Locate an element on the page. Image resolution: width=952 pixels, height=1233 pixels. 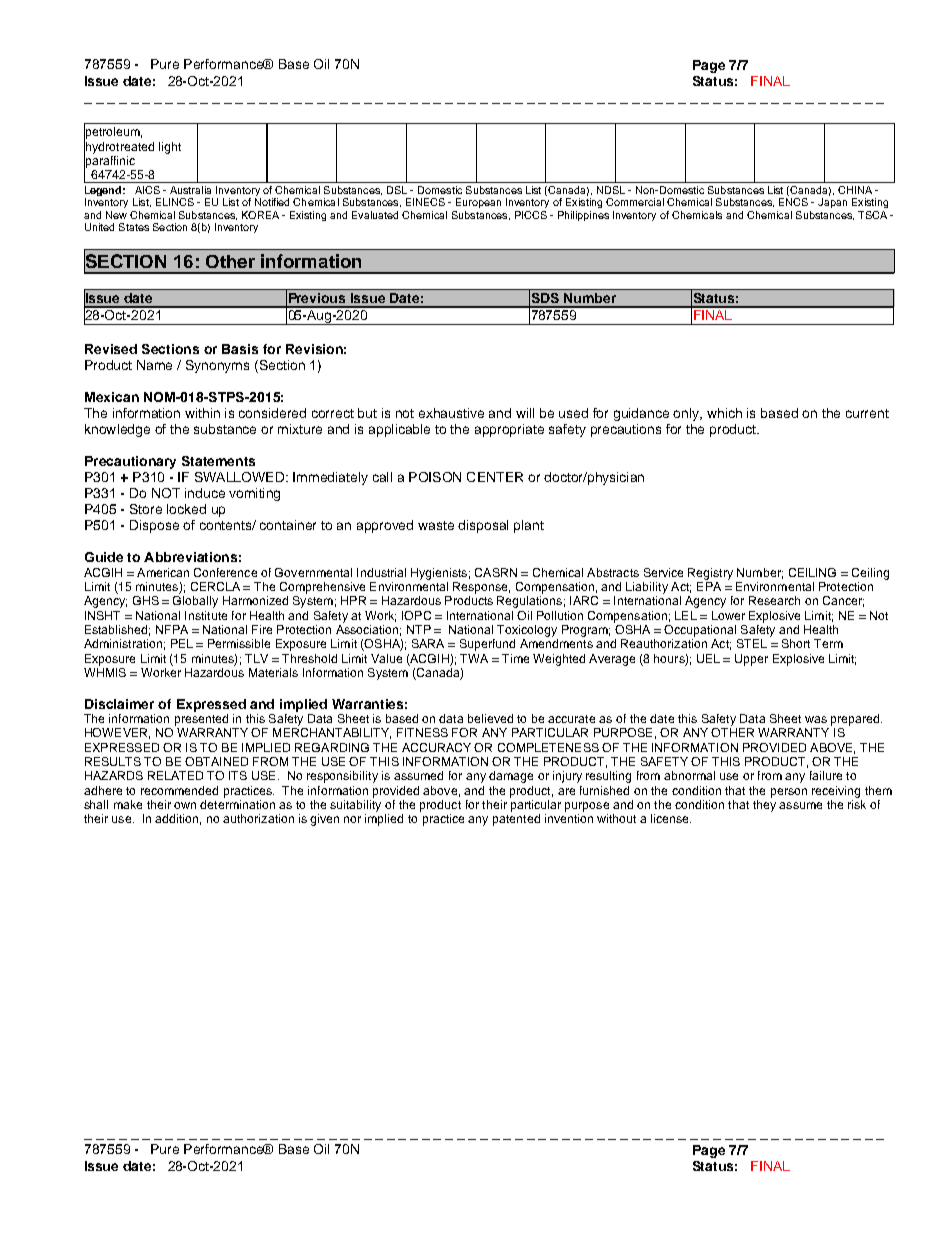
own is located at coordinates (185, 805).
